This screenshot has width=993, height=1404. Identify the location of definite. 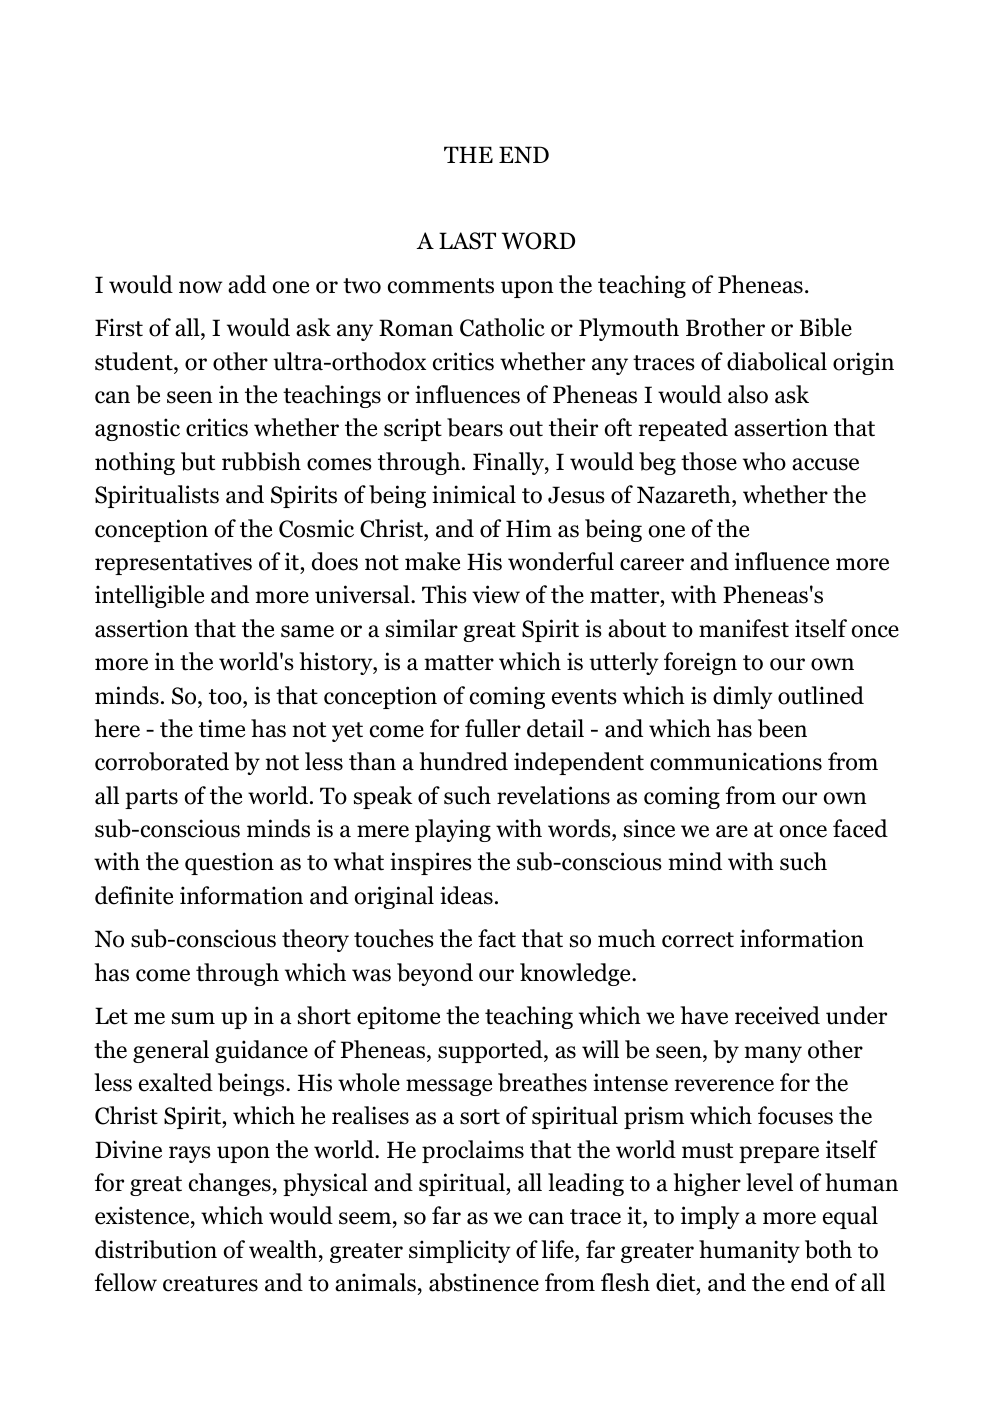
(134, 895).
